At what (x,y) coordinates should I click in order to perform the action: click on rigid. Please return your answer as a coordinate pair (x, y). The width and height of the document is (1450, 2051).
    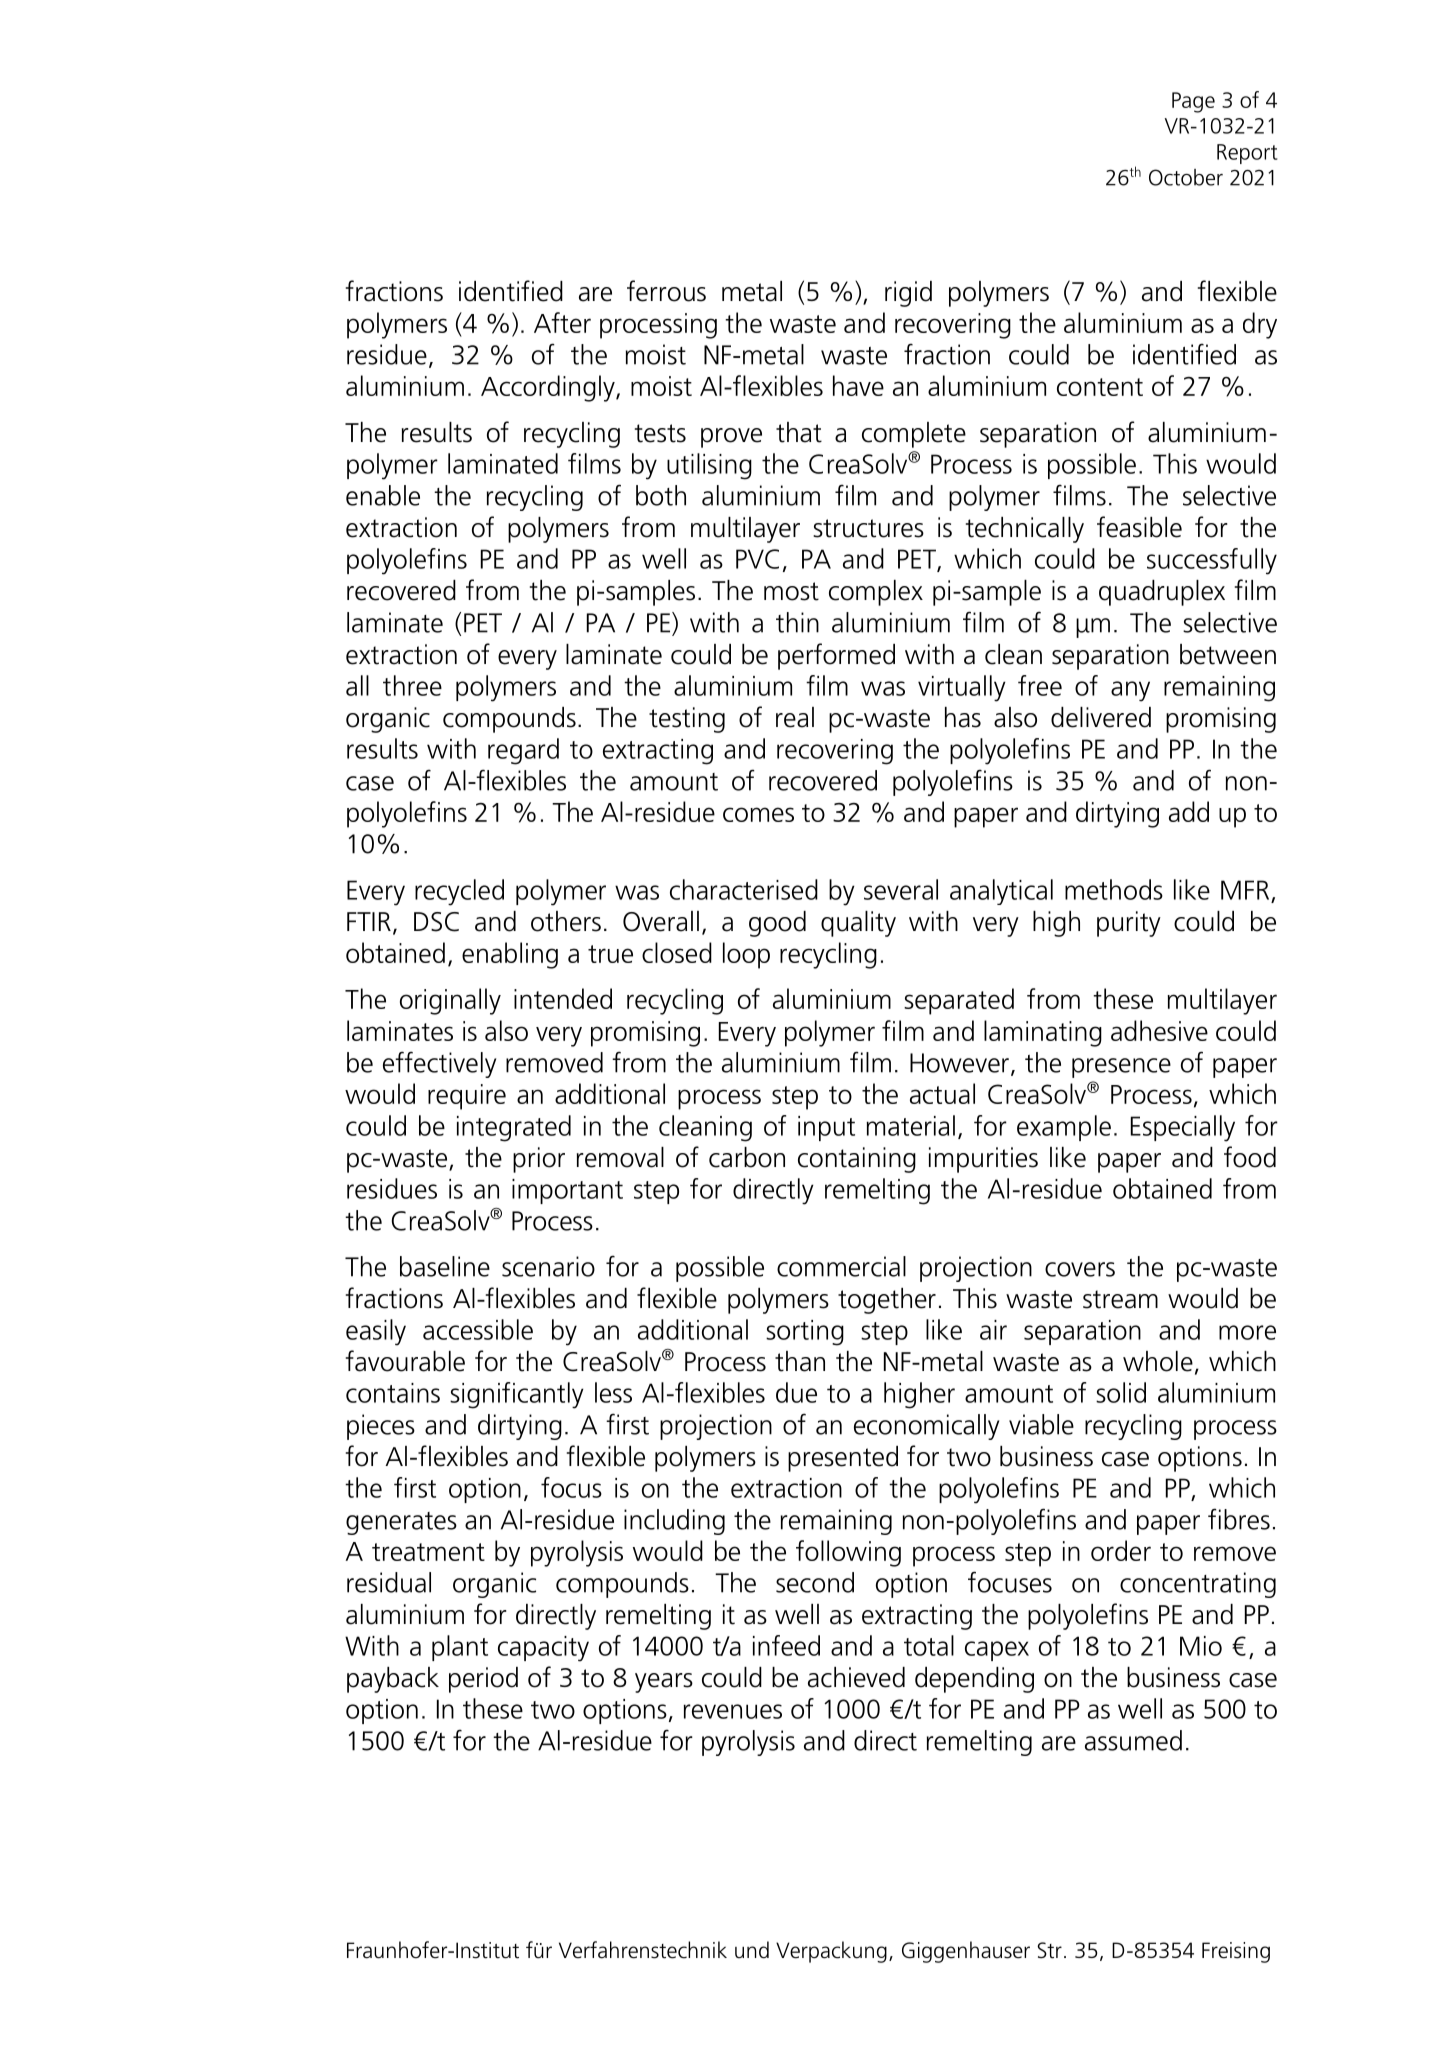
    Looking at the image, I should click on (908, 294).
